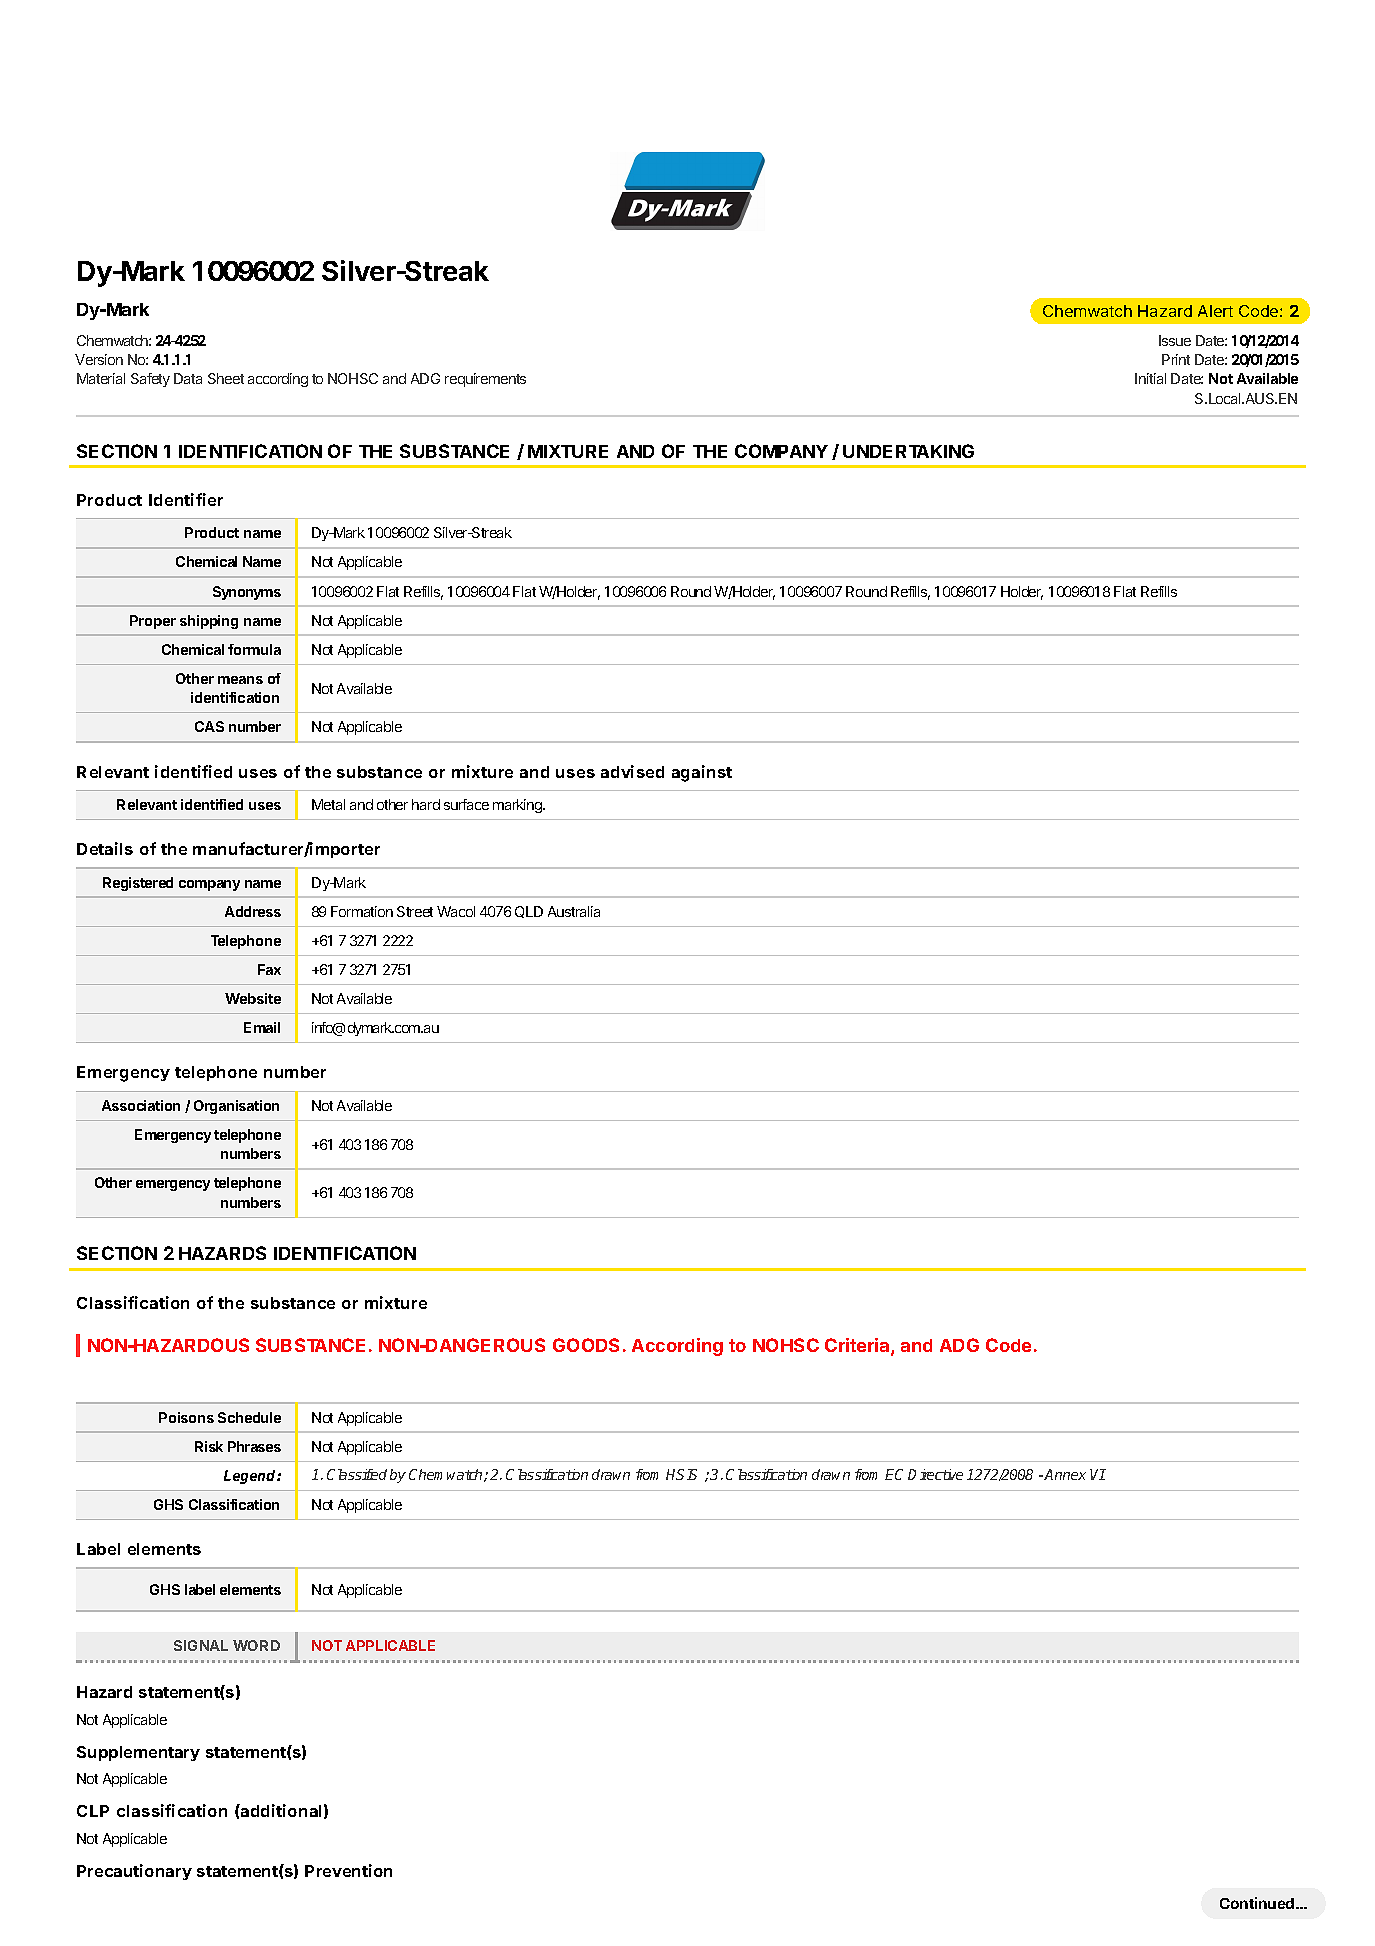  What do you see at coordinates (348, 1870) in the screenshot?
I see `Prevention` at bounding box center [348, 1870].
